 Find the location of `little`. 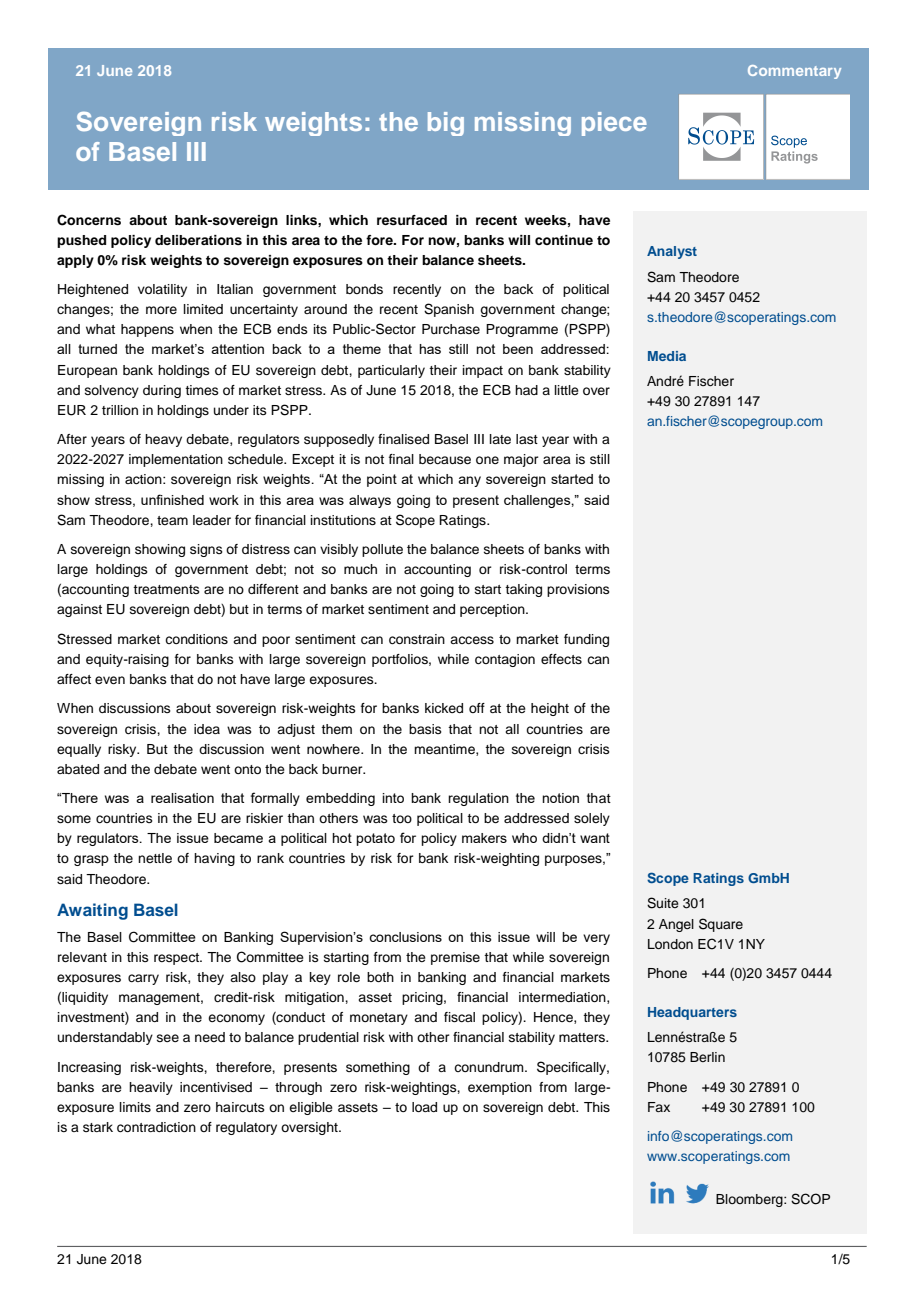

little is located at coordinates (567, 390).
